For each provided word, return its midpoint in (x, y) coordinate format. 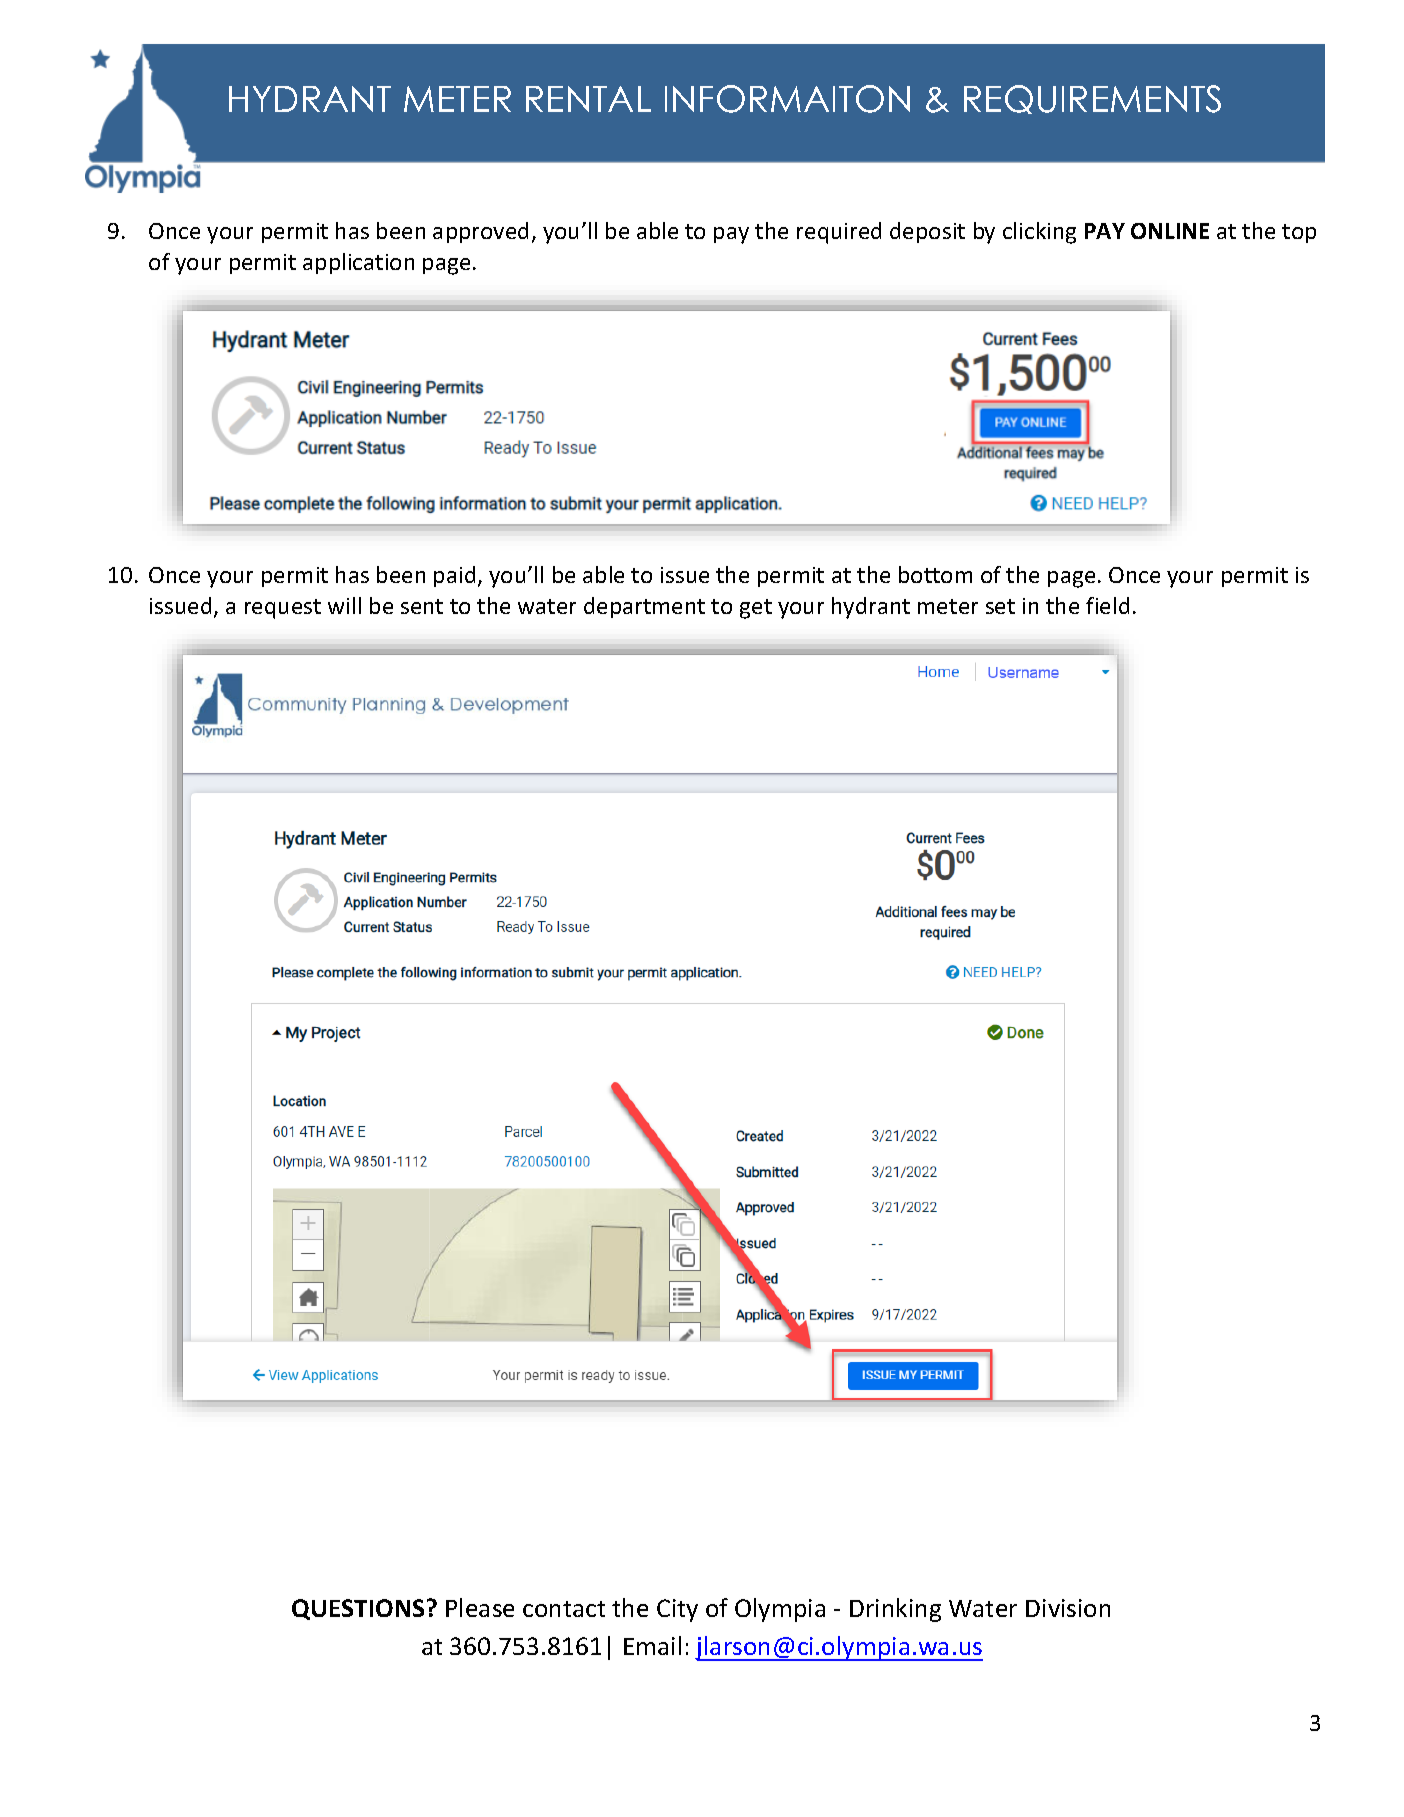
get (756, 609)
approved (480, 232)
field (1107, 605)
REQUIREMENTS (1092, 99)
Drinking (895, 1610)
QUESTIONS (358, 1609)
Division (1068, 1608)
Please (480, 1607)
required (839, 233)
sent (422, 606)
